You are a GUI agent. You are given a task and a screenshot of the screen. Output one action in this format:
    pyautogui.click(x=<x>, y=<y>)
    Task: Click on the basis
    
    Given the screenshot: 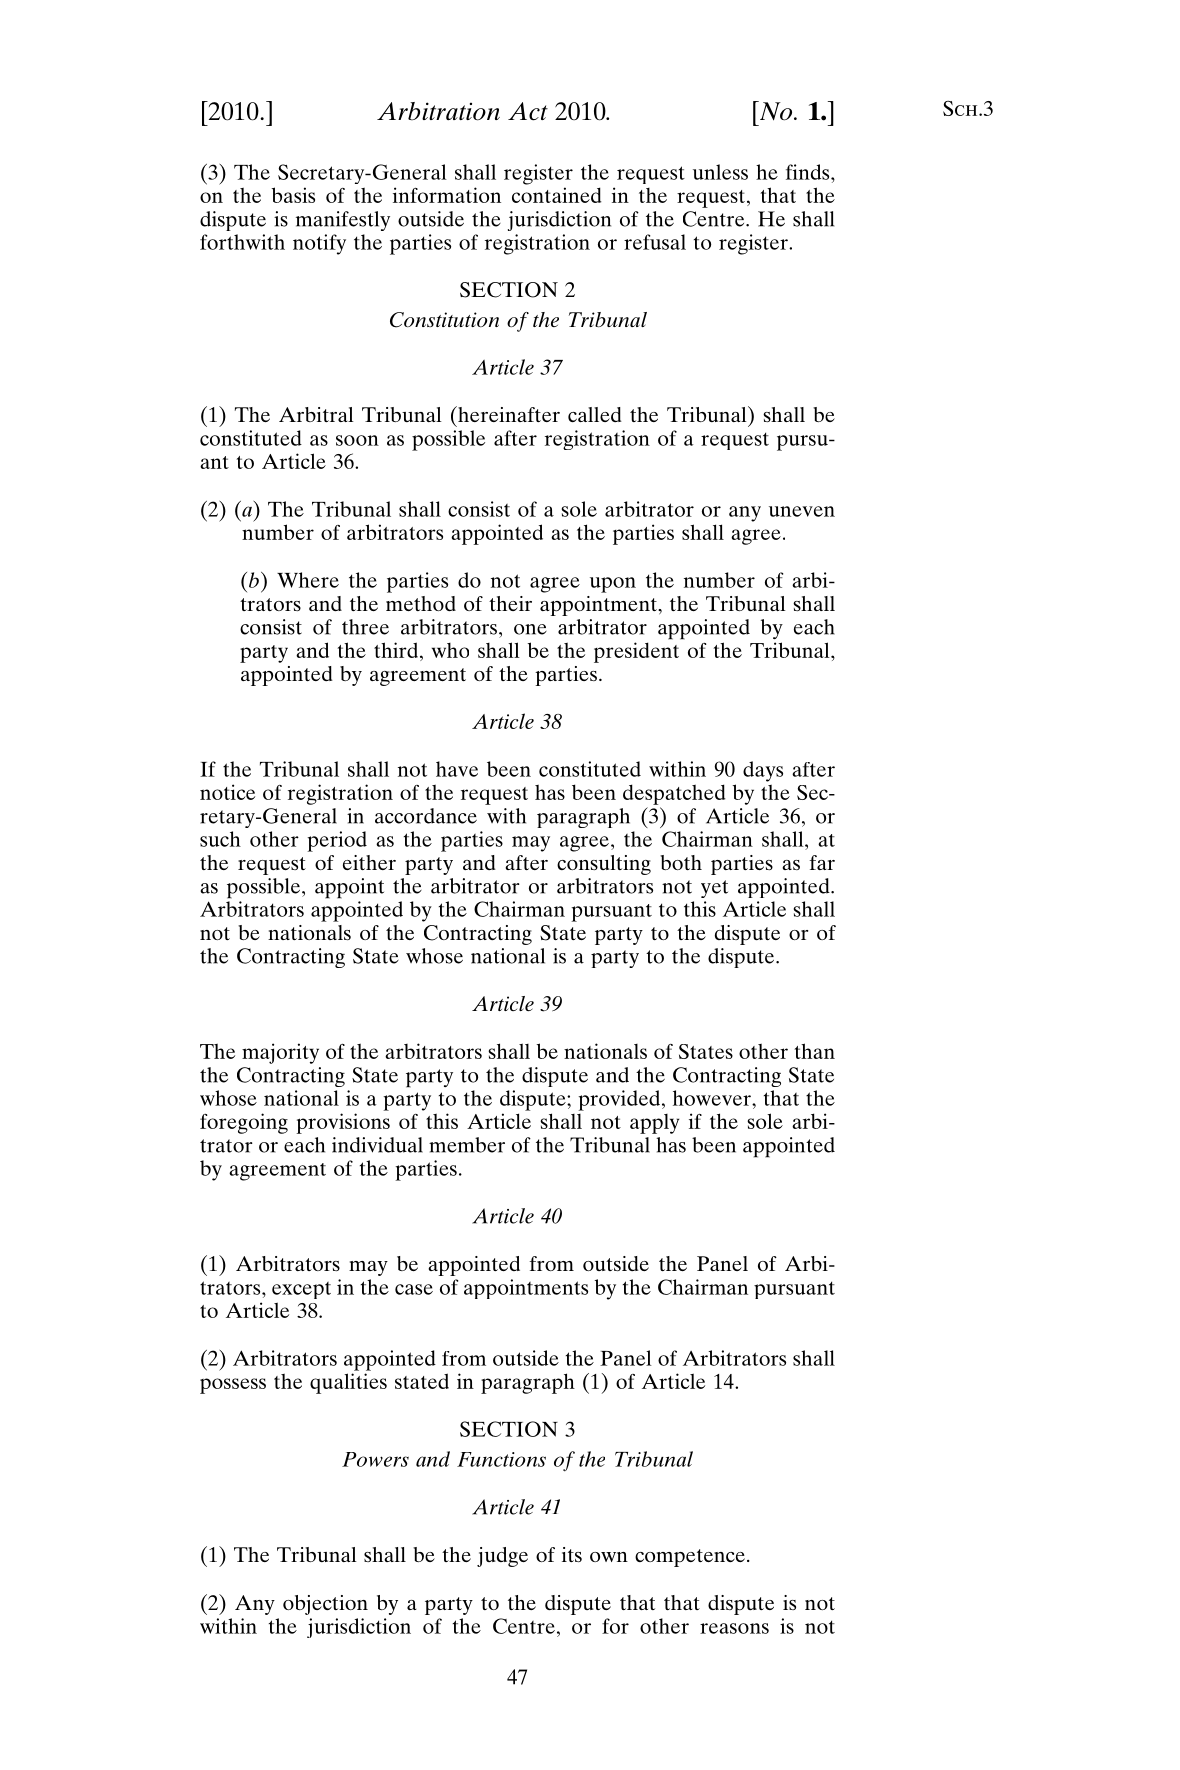 What is the action you would take?
    pyautogui.click(x=293, y=195)
